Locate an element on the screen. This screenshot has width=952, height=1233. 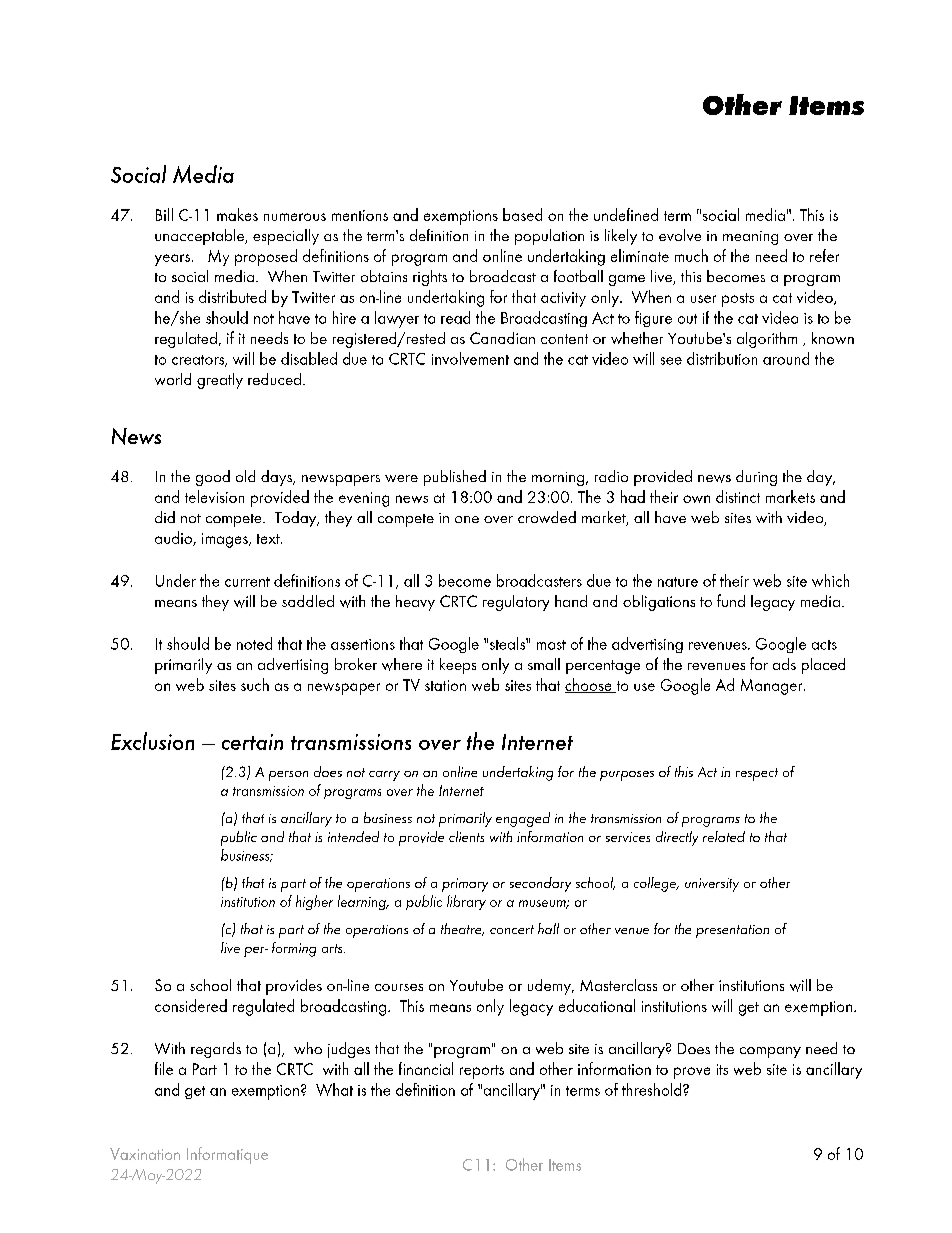
regards is located at coordinates (216, 1050).
